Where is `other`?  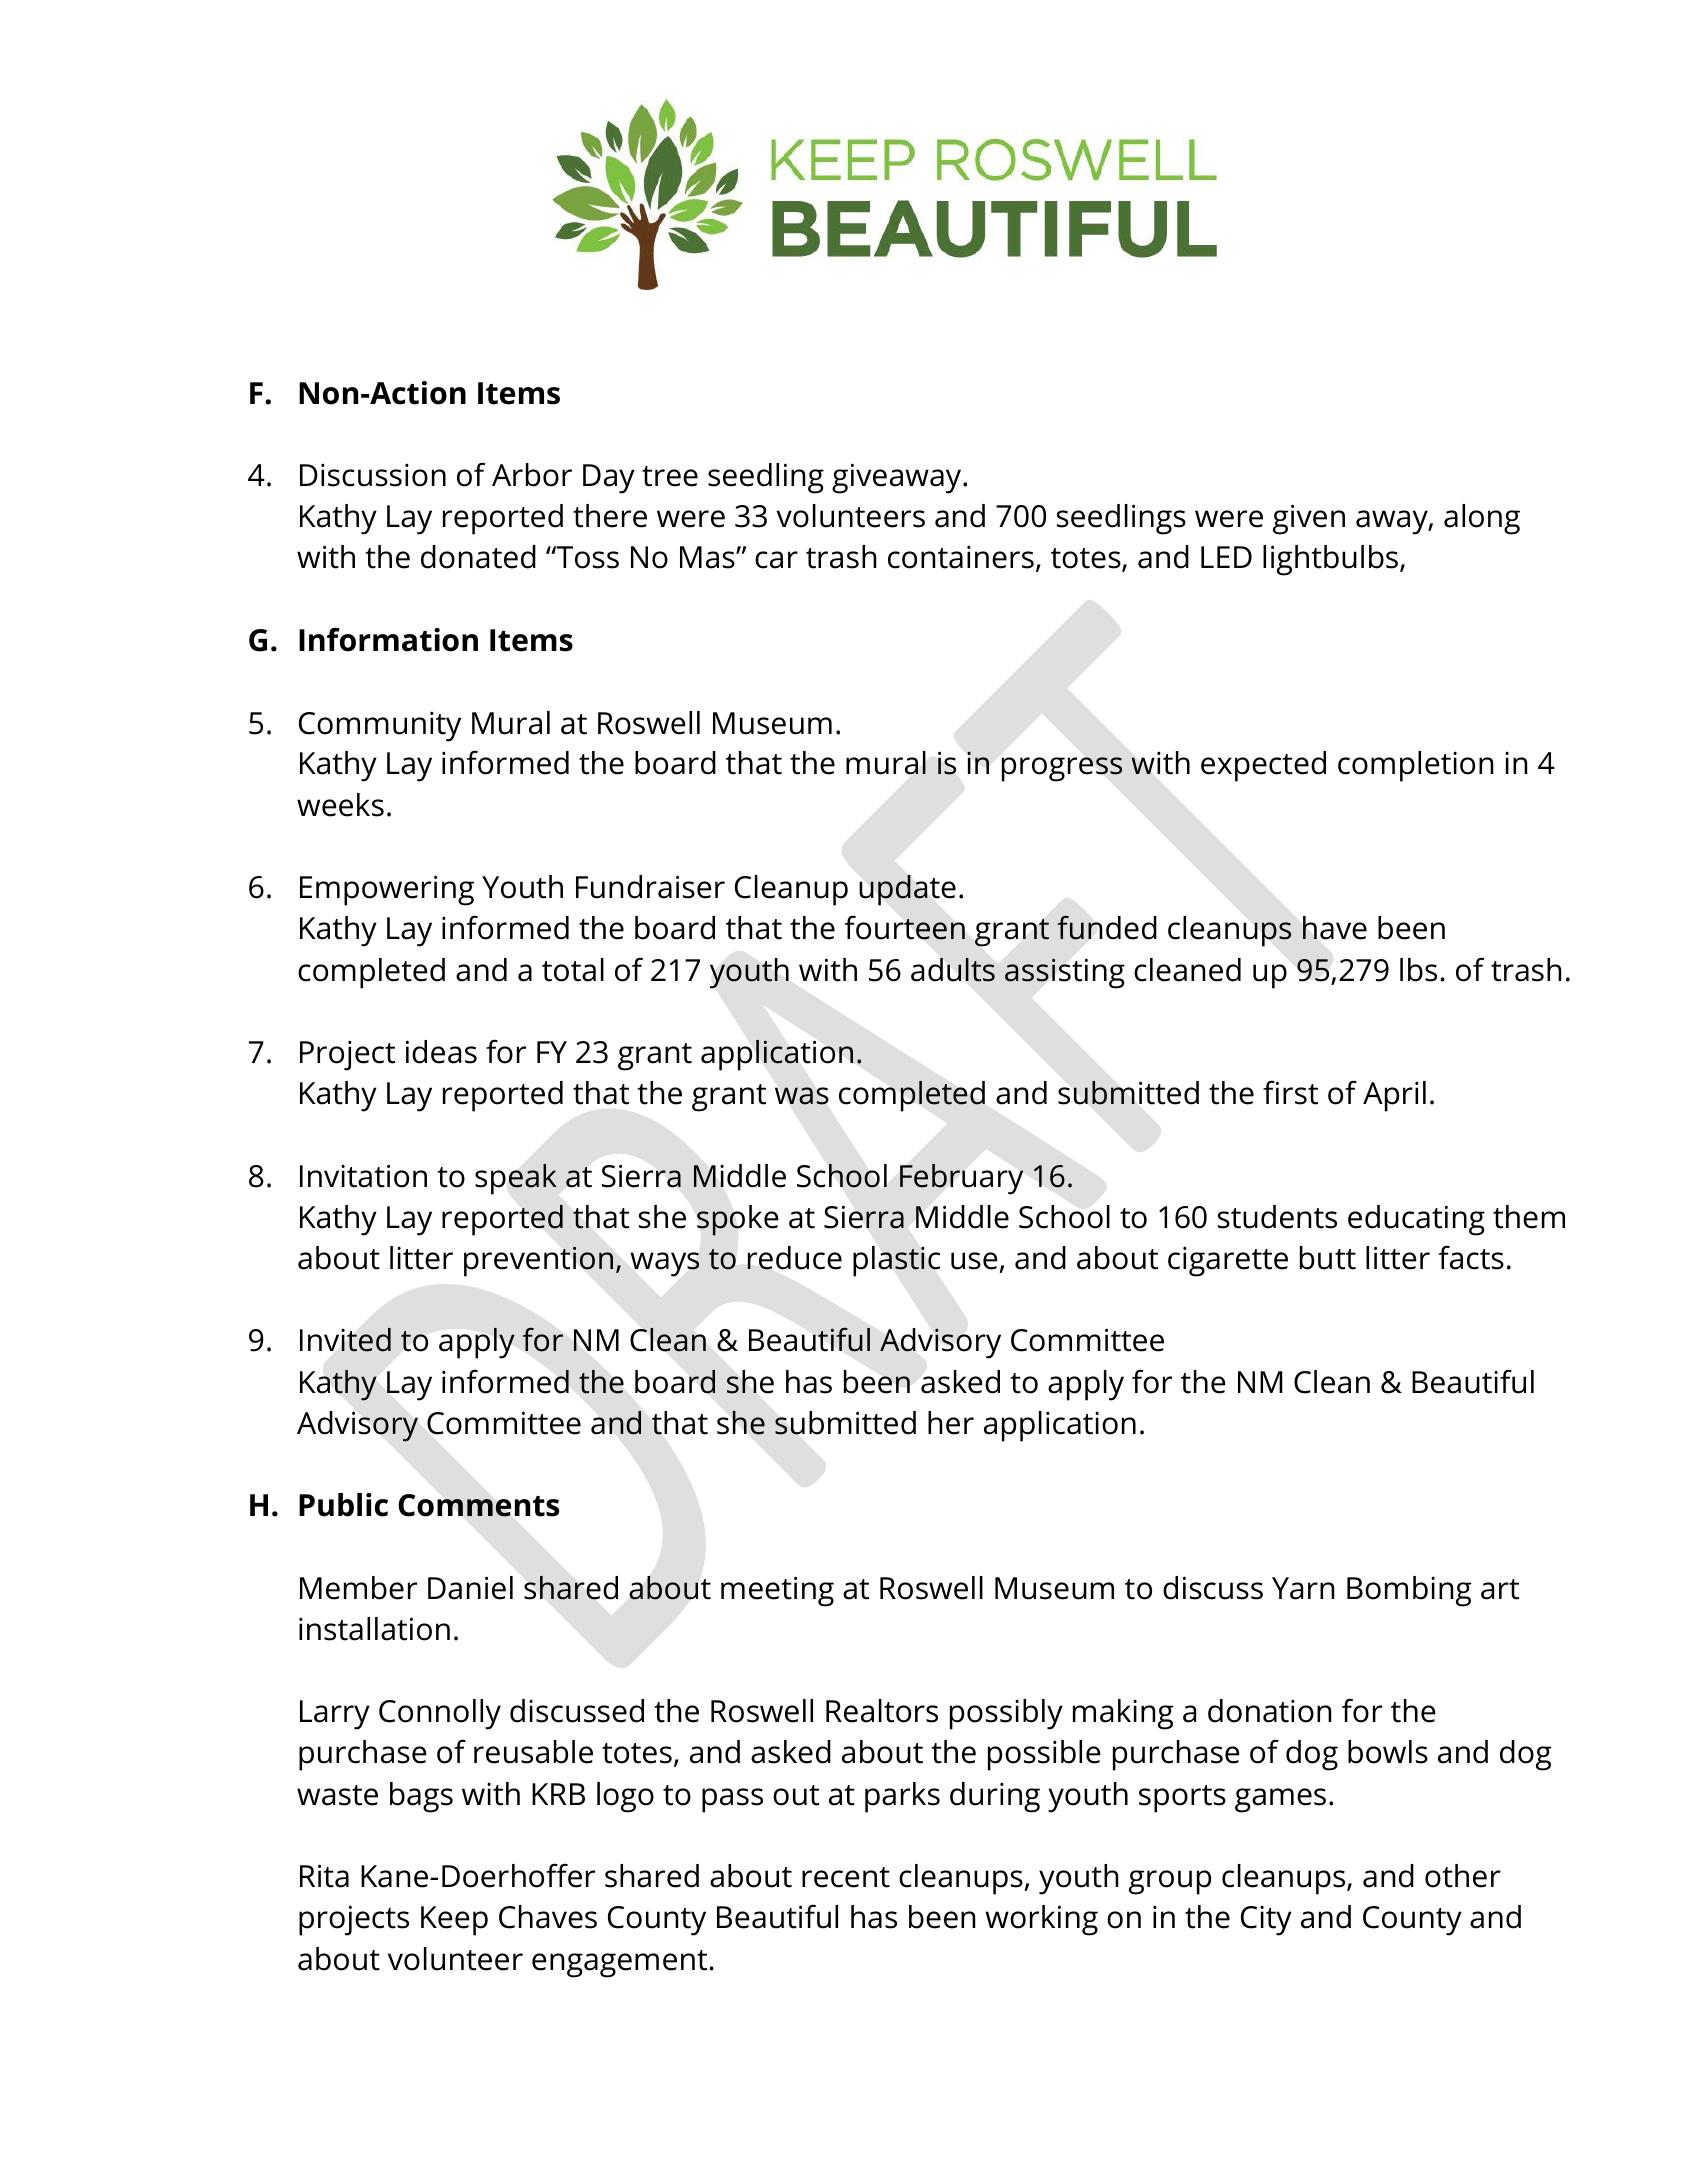 other is located at coordinates (1463, 1876).
